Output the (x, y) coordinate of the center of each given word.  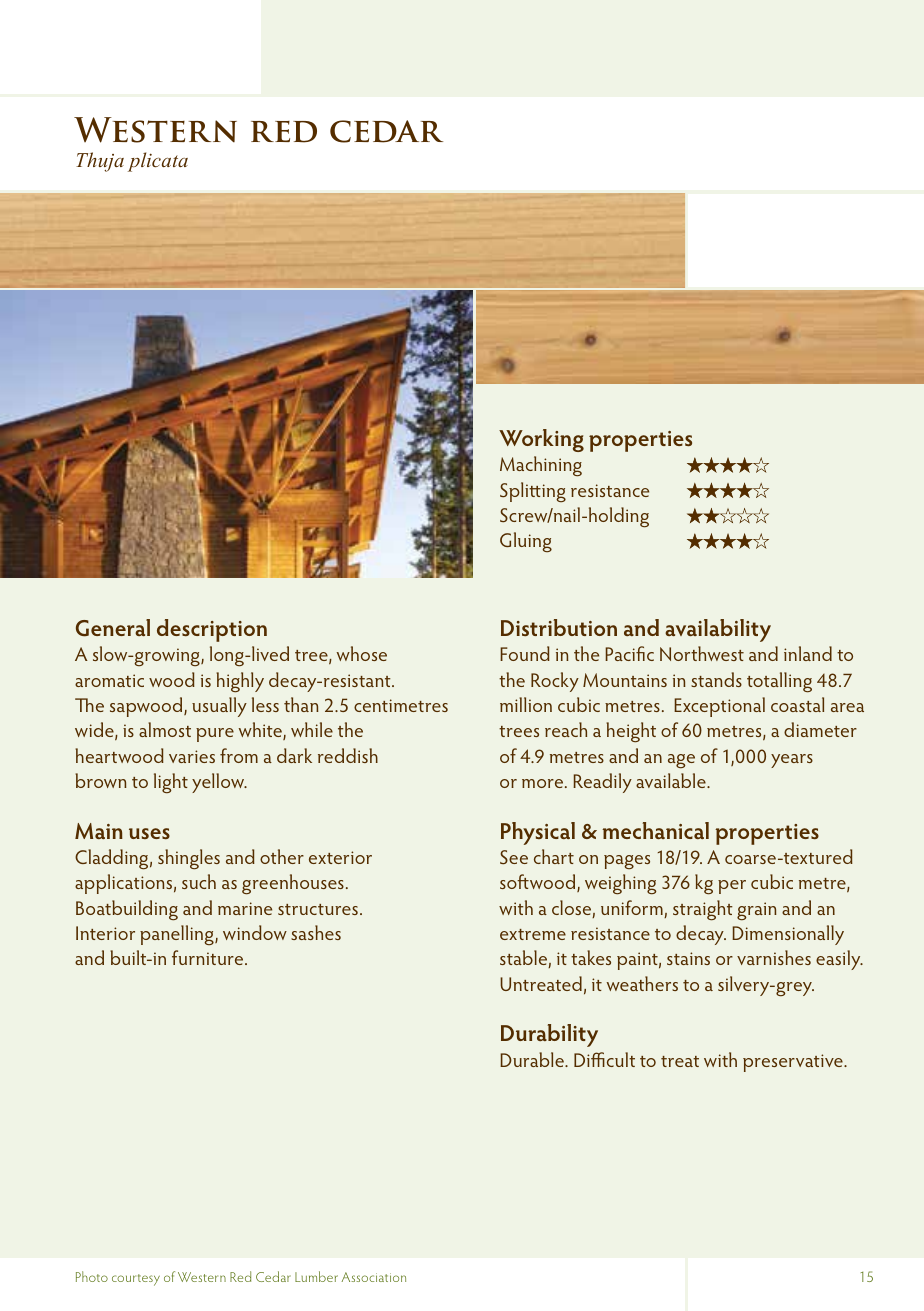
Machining (541, 466)
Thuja (100, 162)
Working (541, 440)
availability (718, 630)
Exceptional (719, 707)
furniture (209, 957)
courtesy (136, 1280)
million (526, 704)
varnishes (774, 957)
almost (165, 729)
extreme (533, 934)
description (212, 630)
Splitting (533, 492)
